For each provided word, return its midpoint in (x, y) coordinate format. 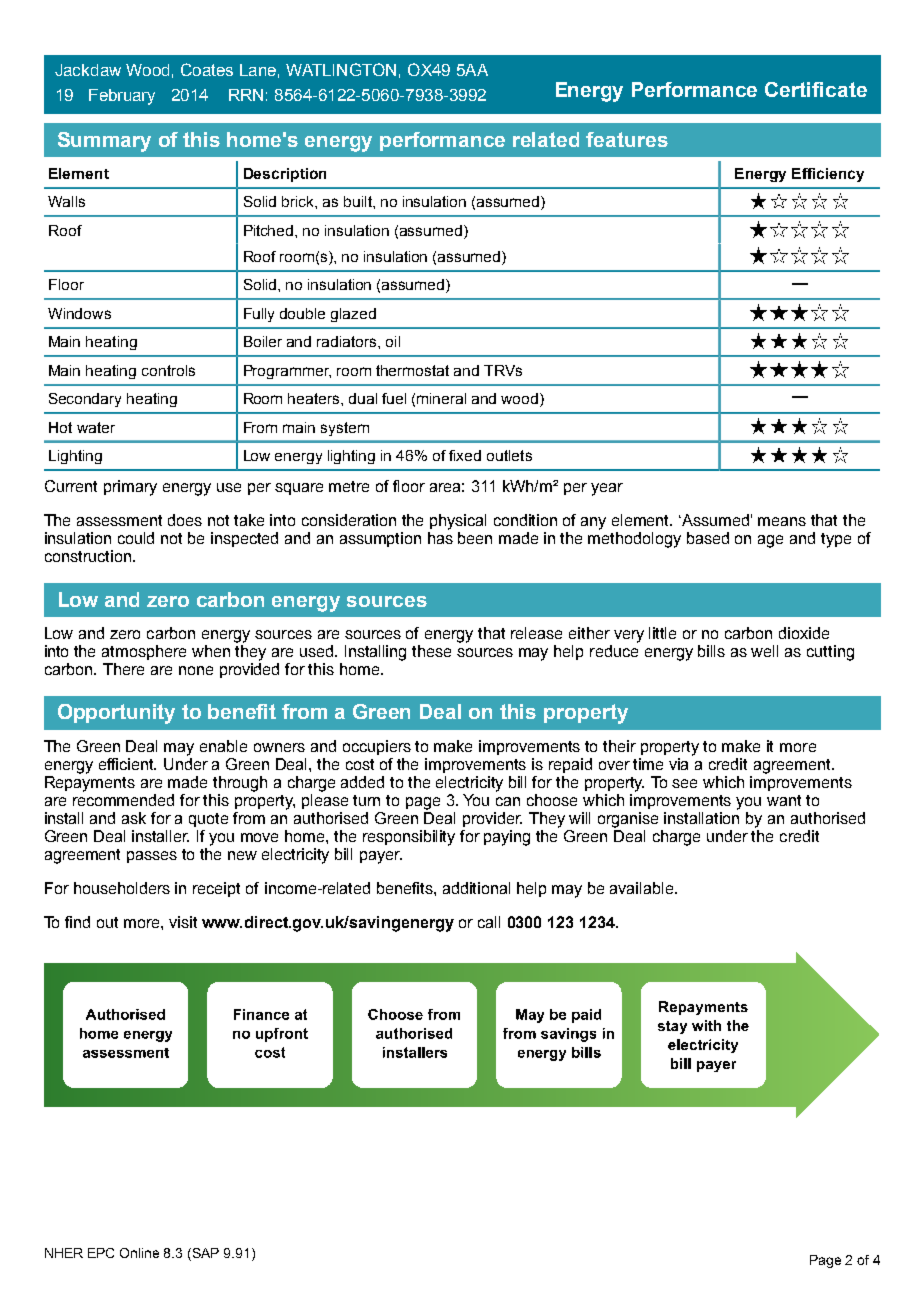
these (431, 651)
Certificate (816, 89)
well (764, 651)
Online (139, 1253)
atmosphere (144, 652)
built (359, 201)
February (122, 97)
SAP (204, 1254)
